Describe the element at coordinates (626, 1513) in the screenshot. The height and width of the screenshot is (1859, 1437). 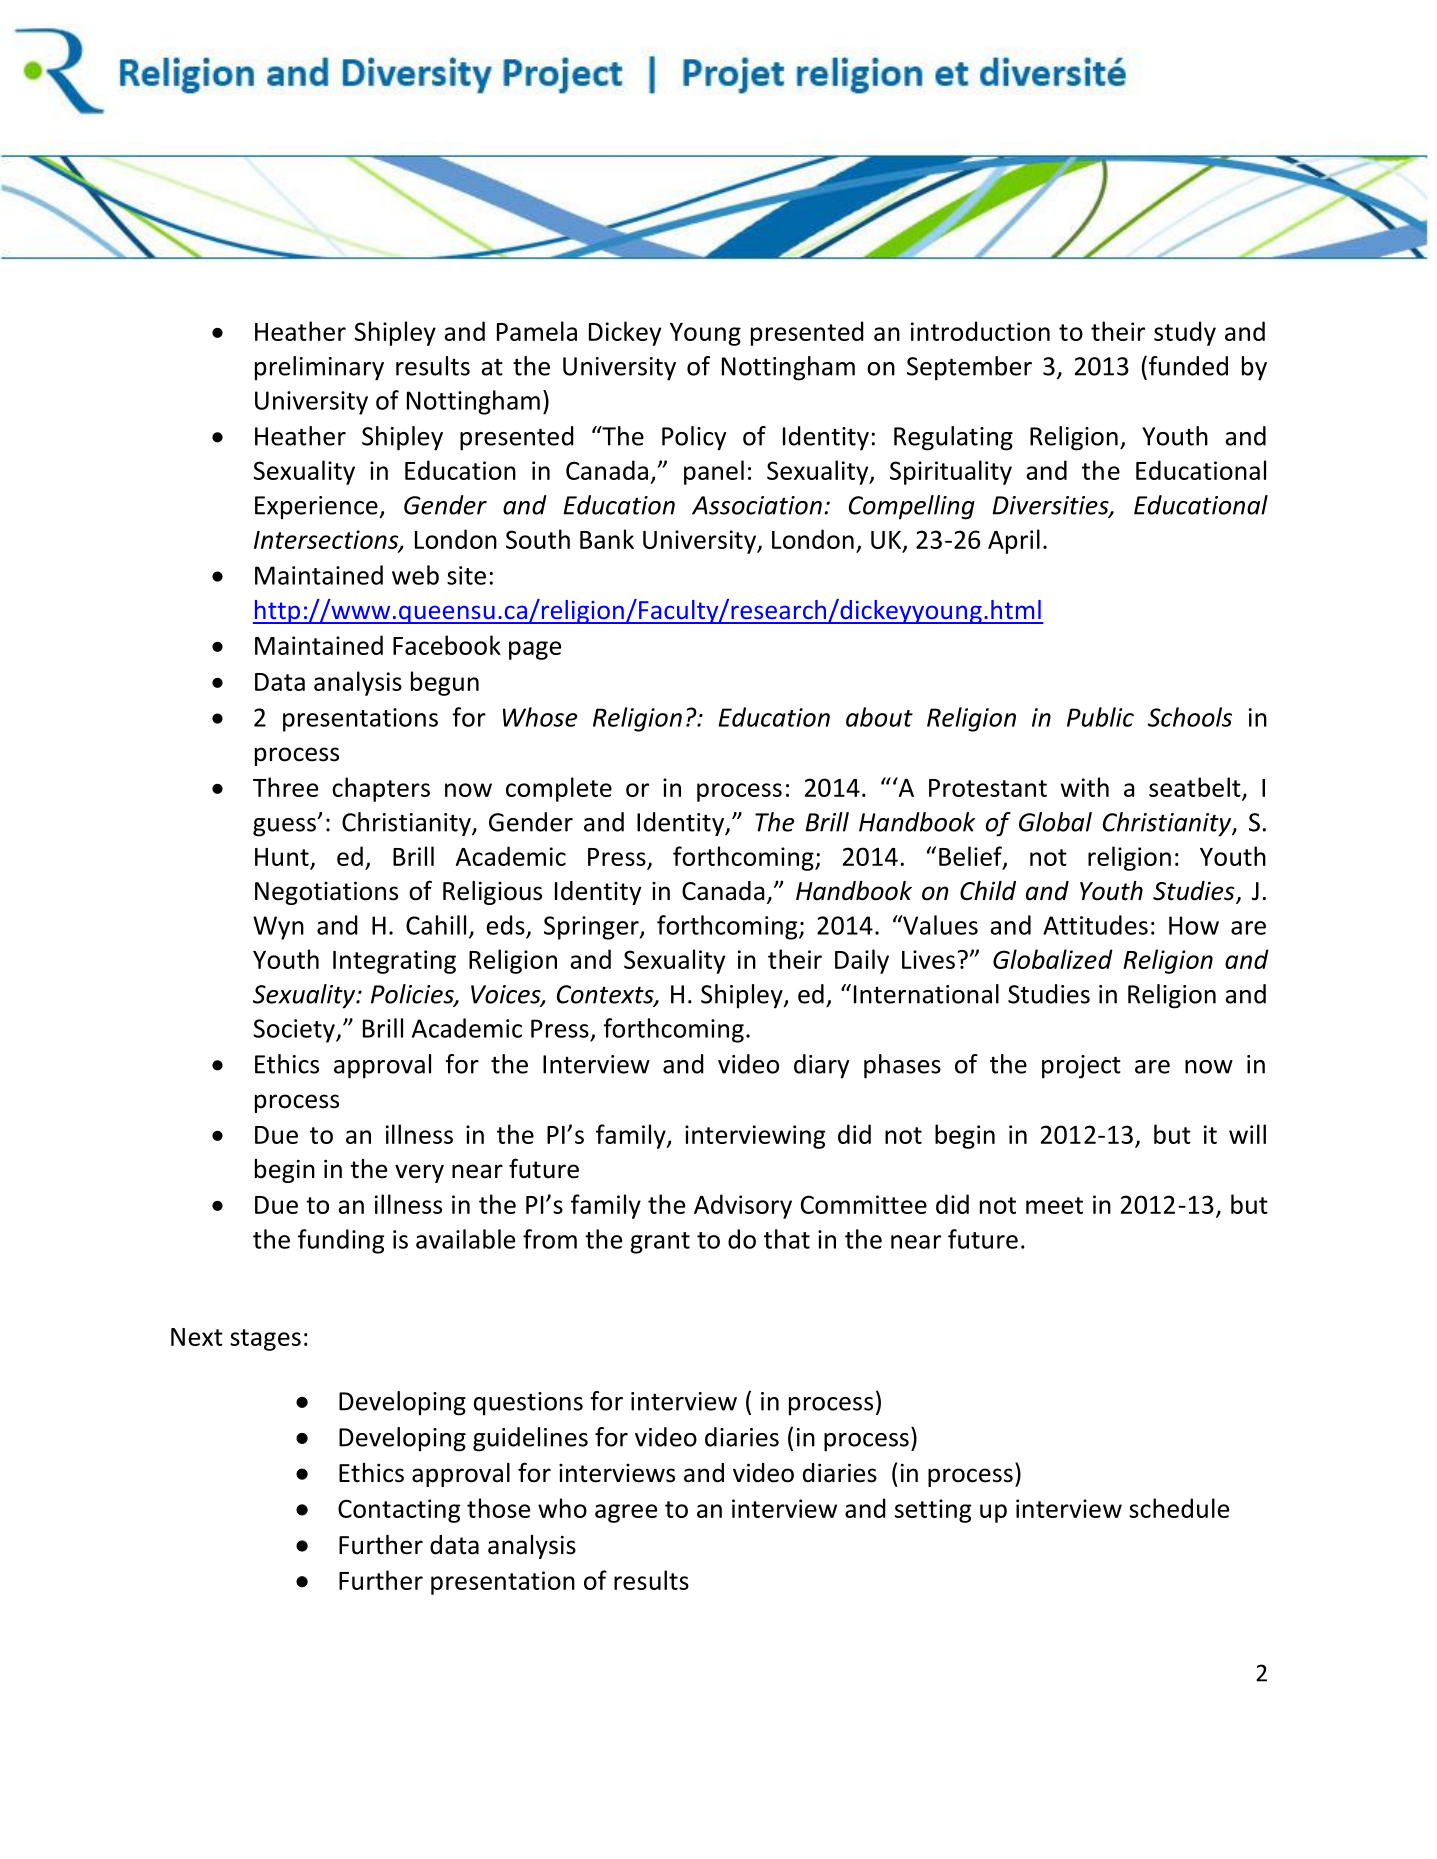
I see `agree` at that location.
